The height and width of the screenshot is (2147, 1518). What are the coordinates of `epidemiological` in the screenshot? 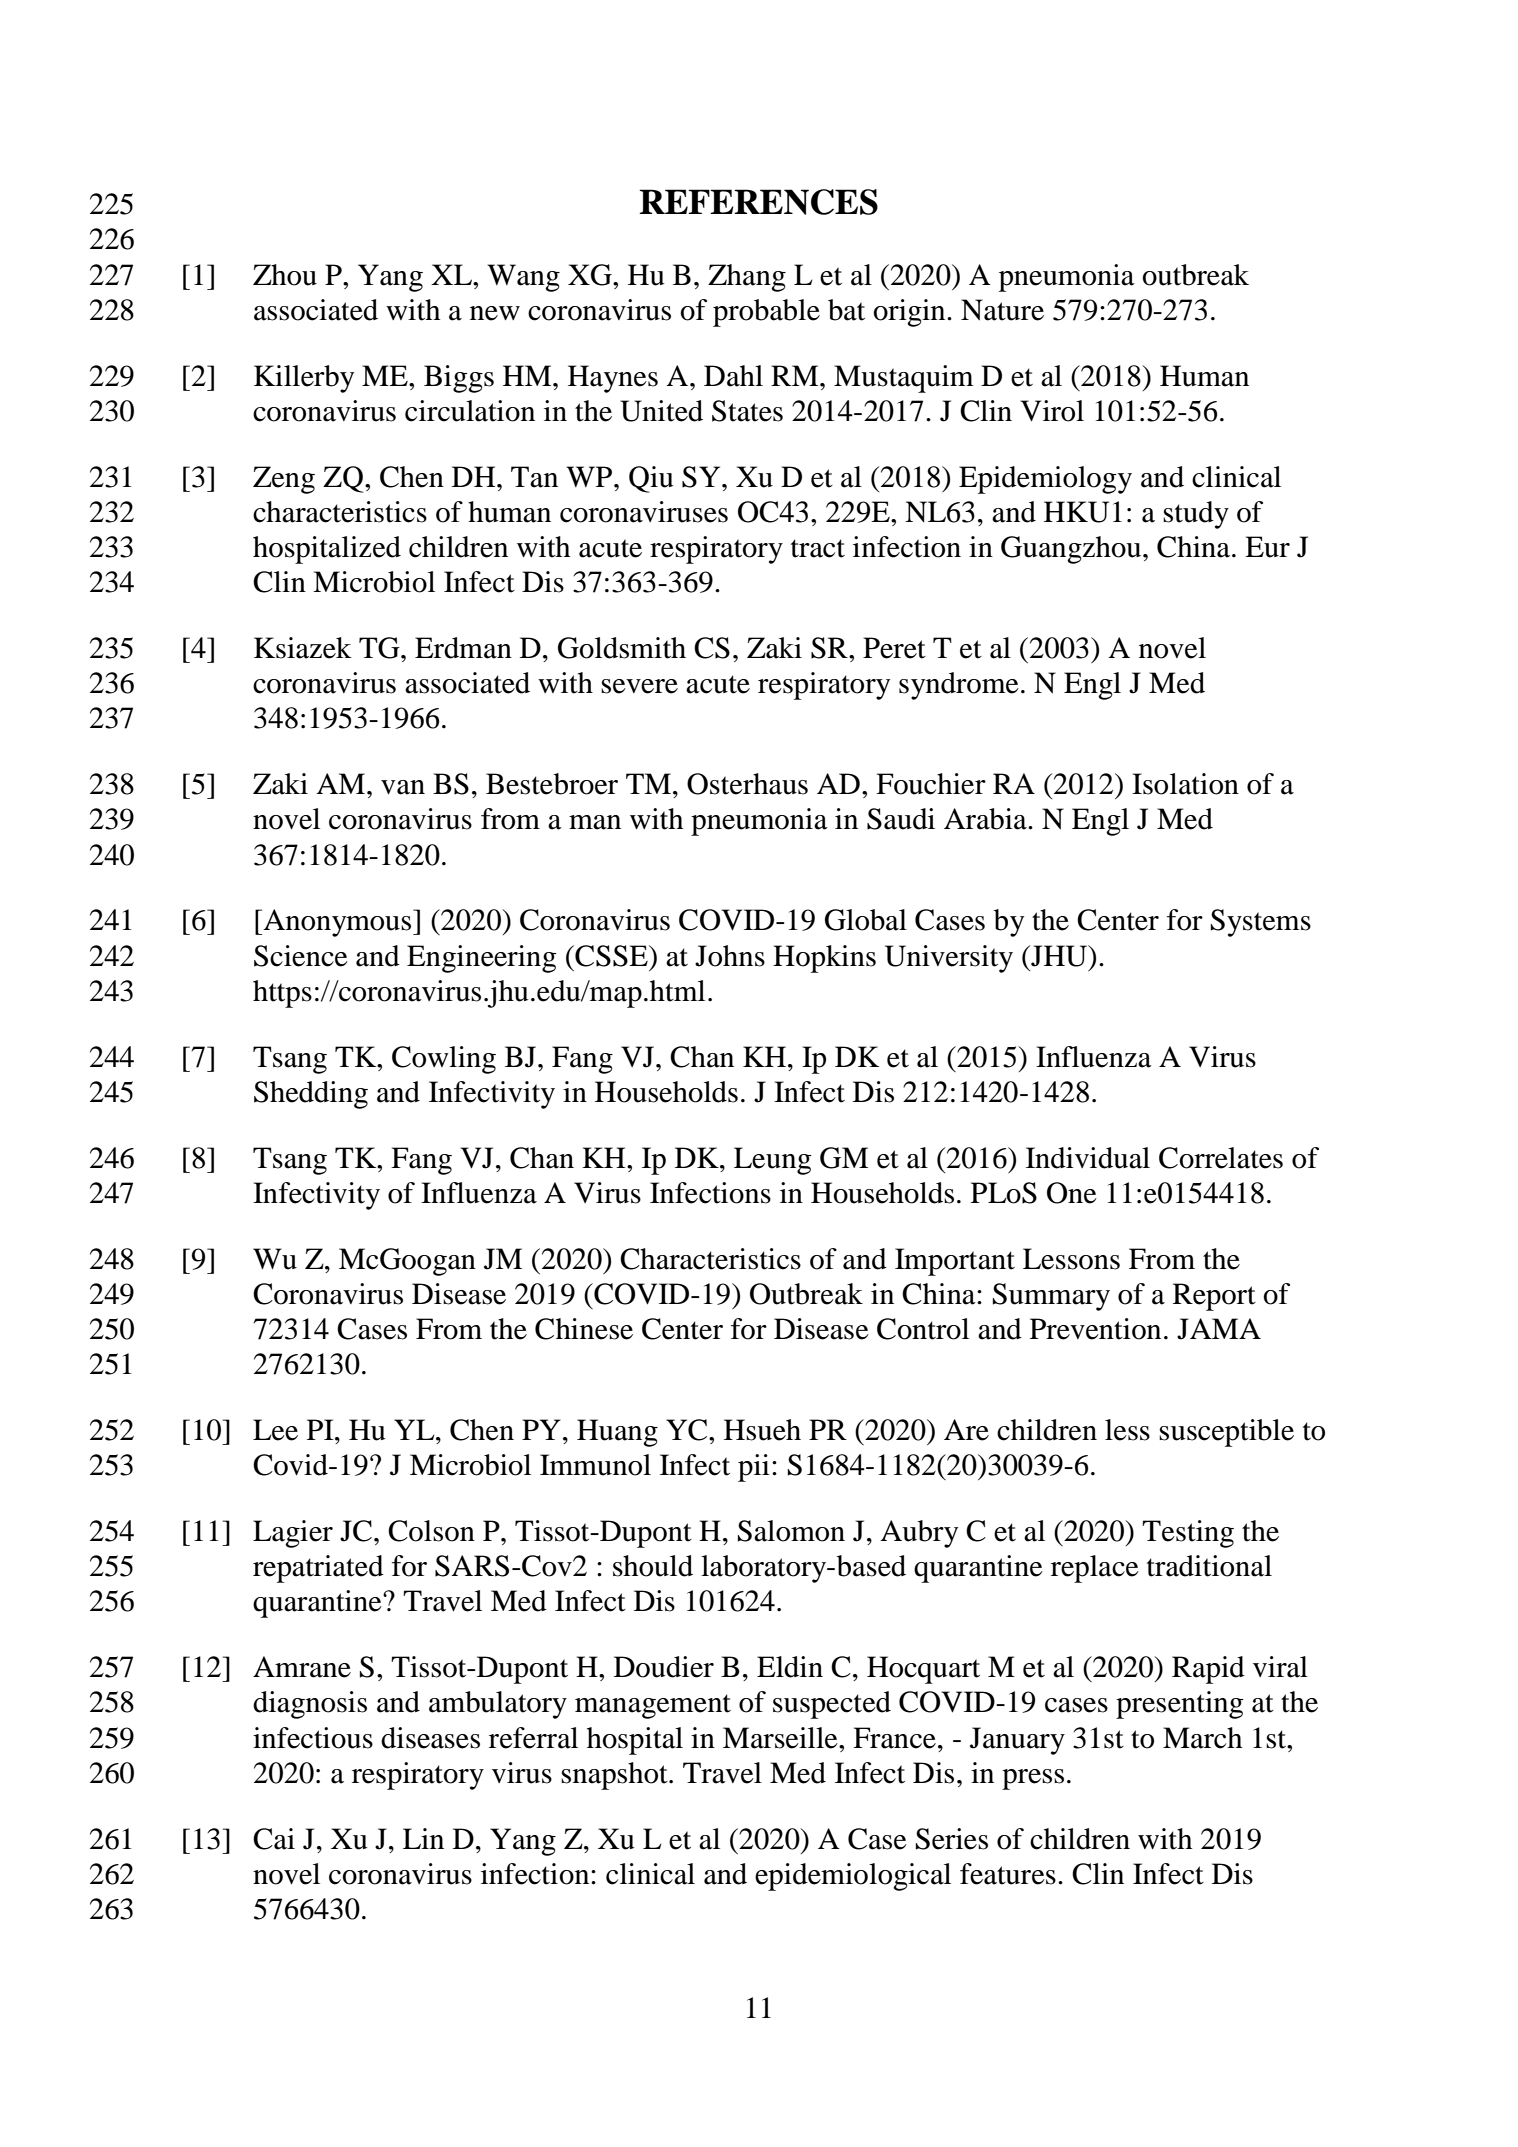 It's located at (853, 1877).
